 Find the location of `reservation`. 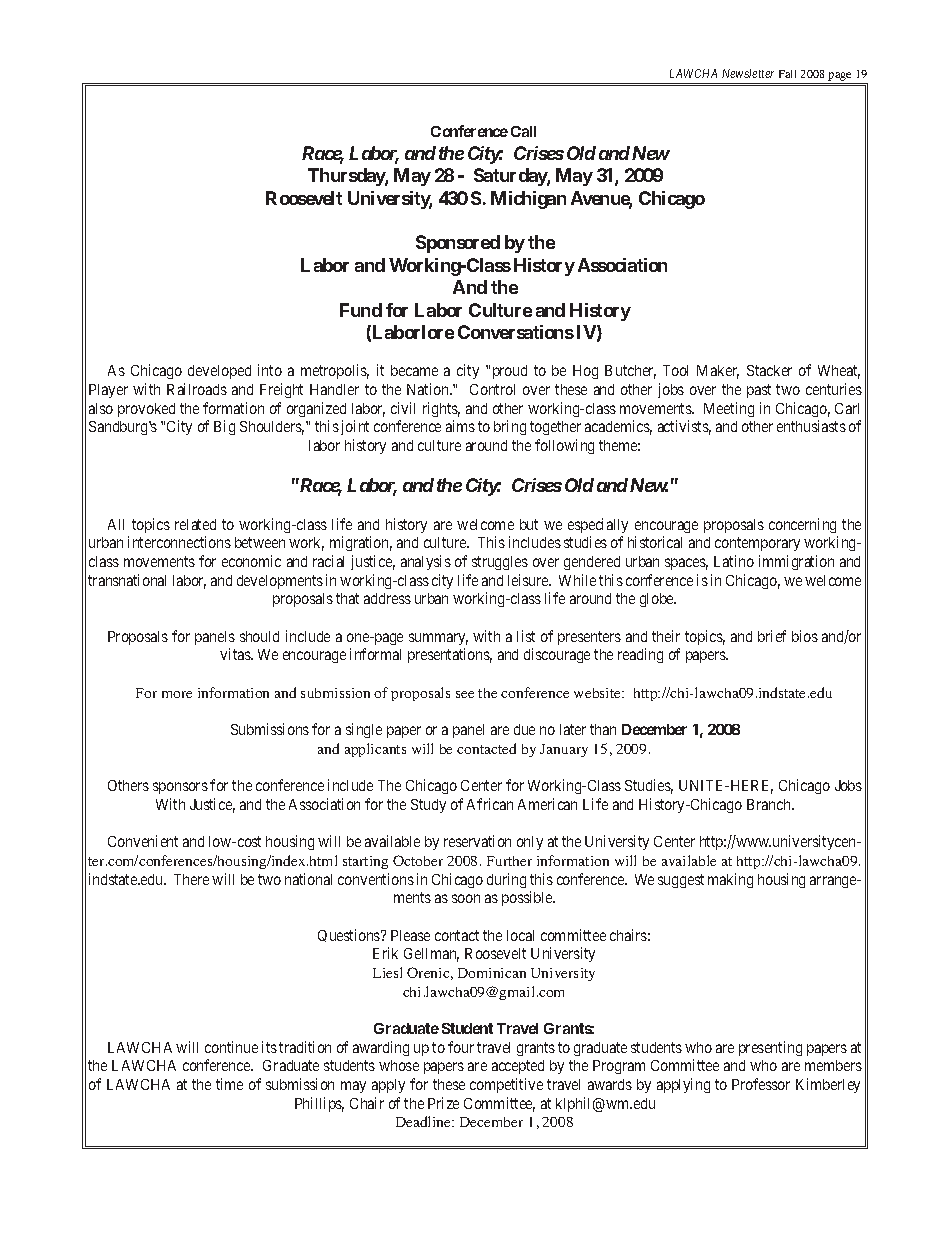

reservation is located at coordinates (477, 841).
